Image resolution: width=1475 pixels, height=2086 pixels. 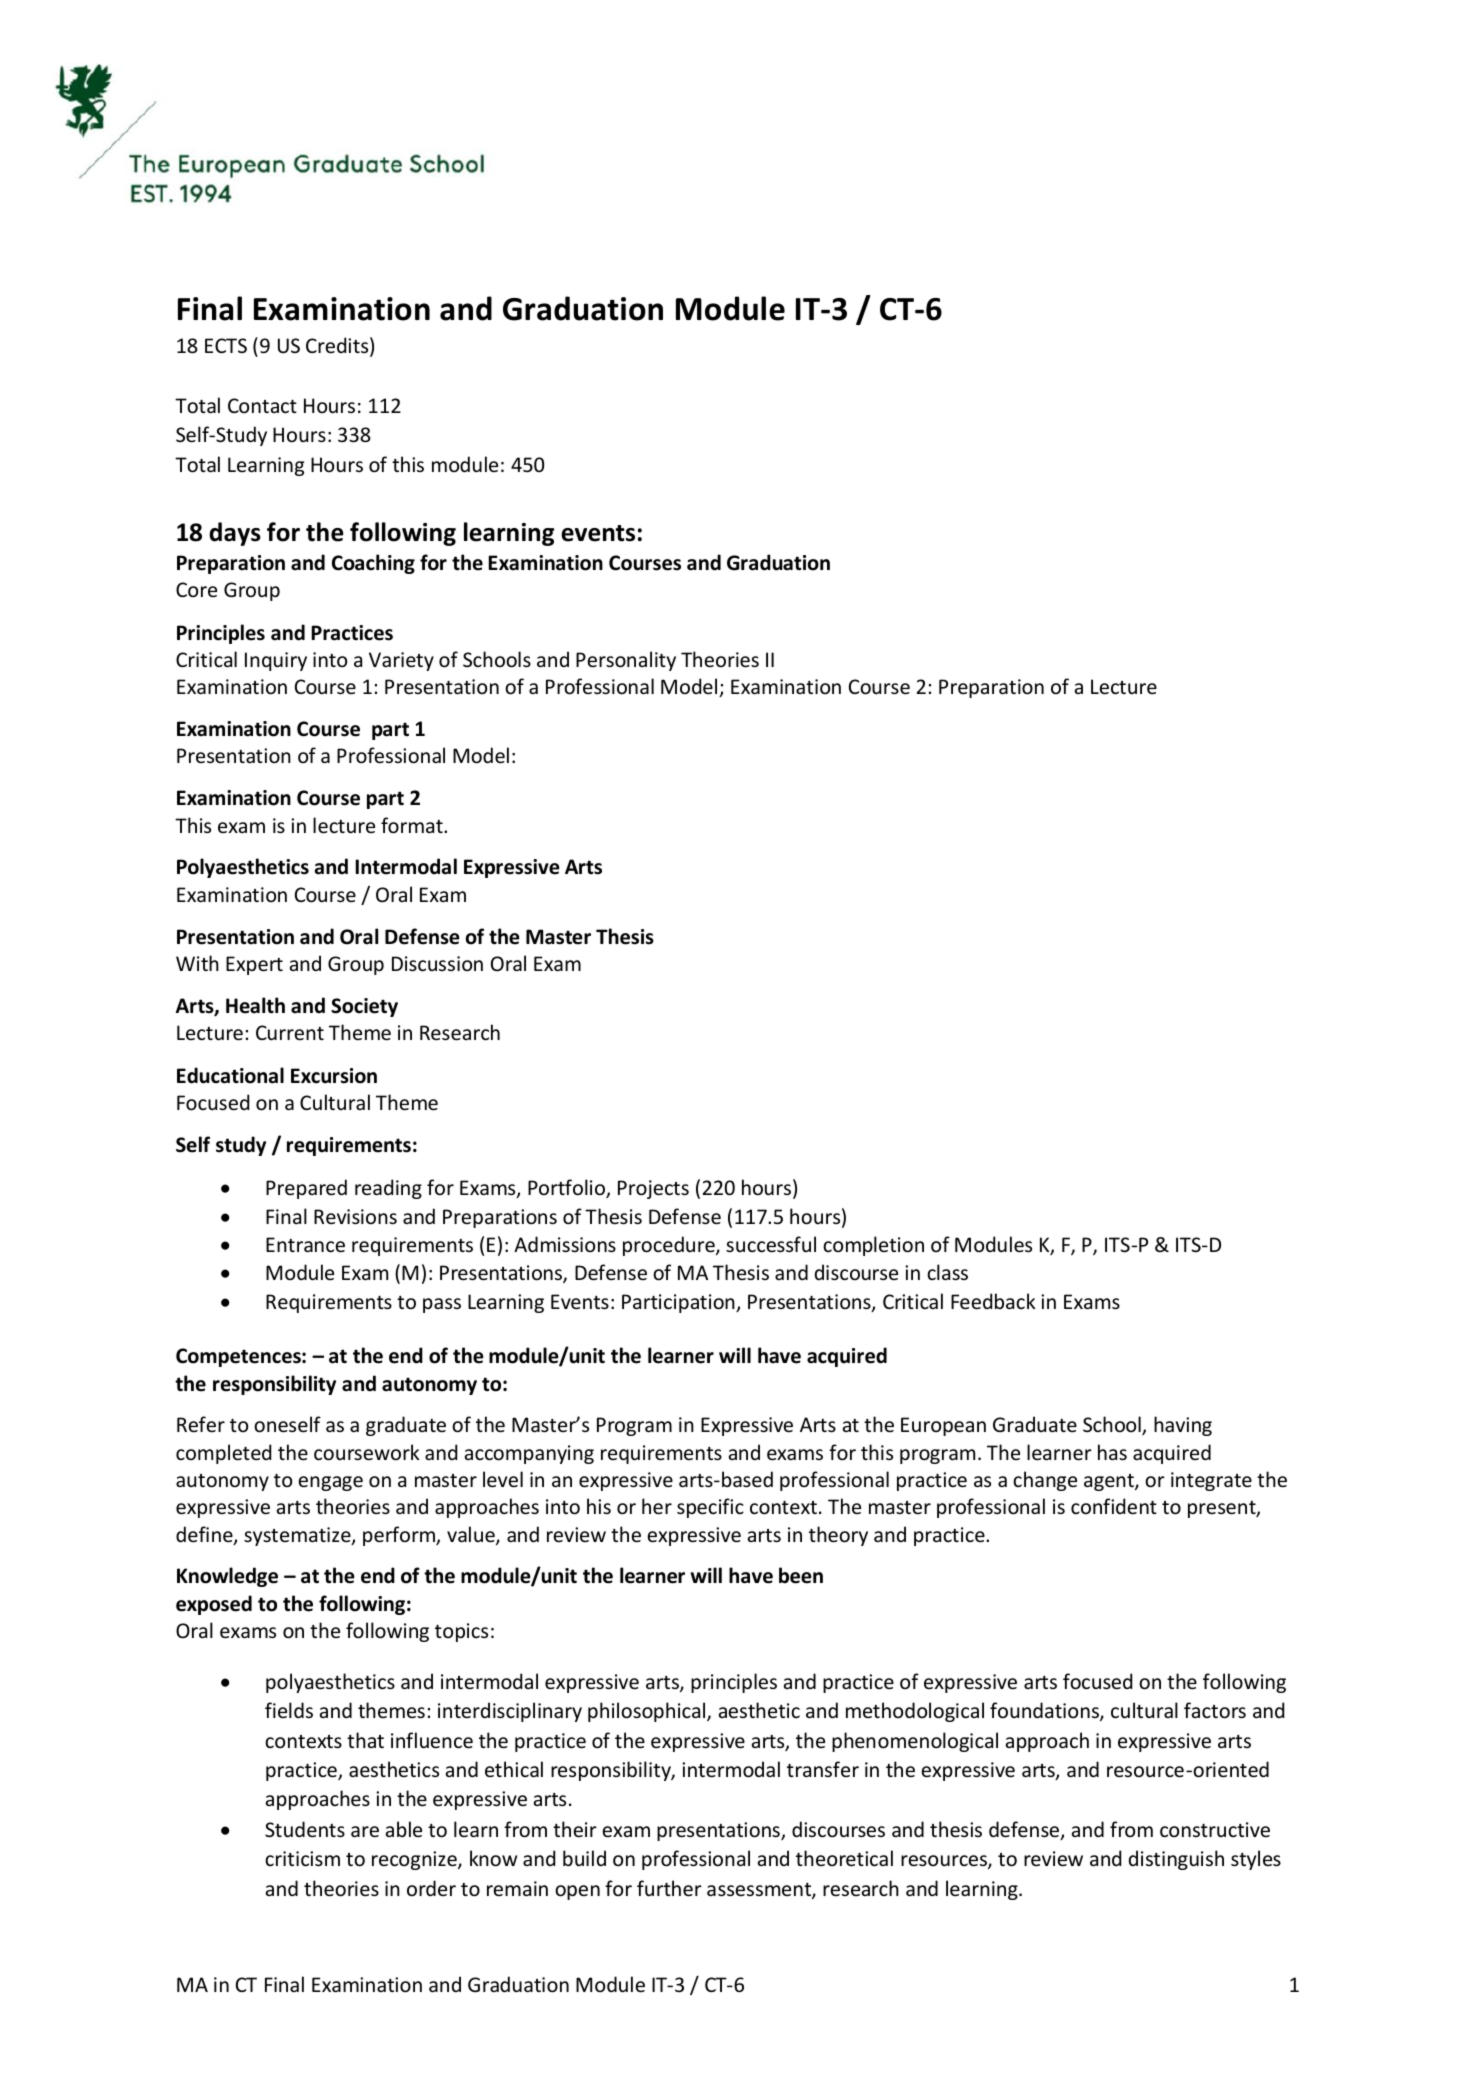 I want to click on Personality, so click(x=626, y=661).
